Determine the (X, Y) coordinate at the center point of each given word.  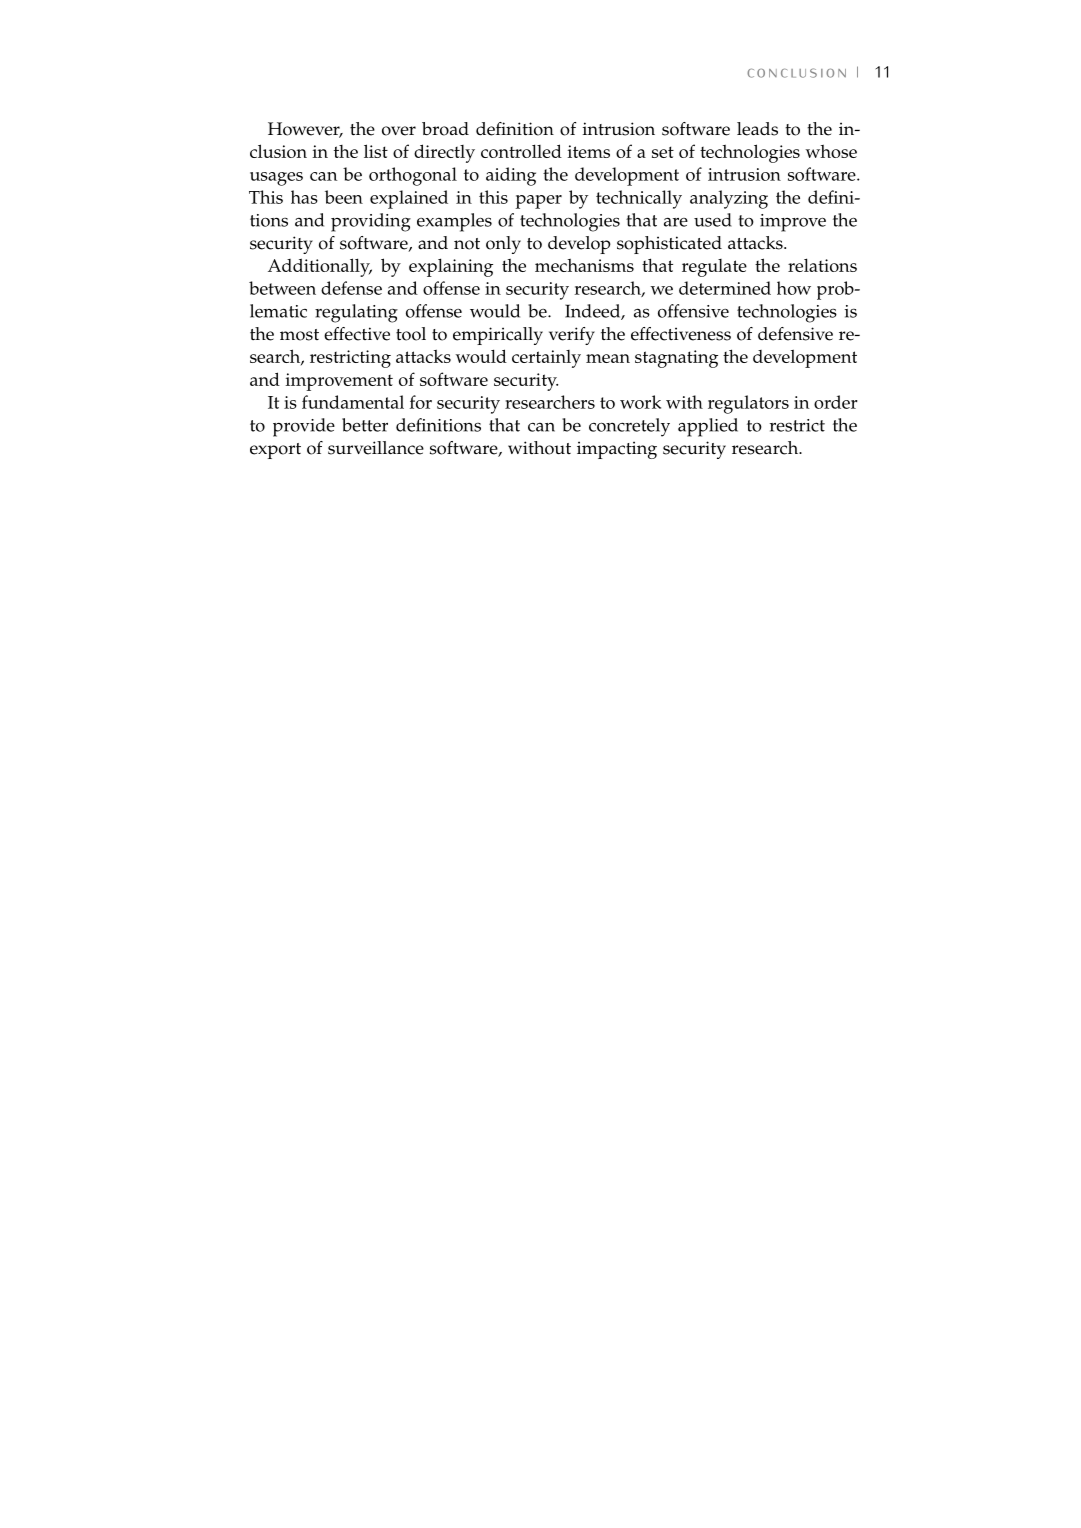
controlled (521, 151)
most (299, 335)
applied (708, 427)
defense (351, 288)
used (713, 220)
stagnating (676, 359)
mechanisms (584, 265)
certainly (546, 359)
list (376, 151)
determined (725, 288)
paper (538, 202)
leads (757, 129)
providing (371, 222)
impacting (617, 450)
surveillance (376, 448)
